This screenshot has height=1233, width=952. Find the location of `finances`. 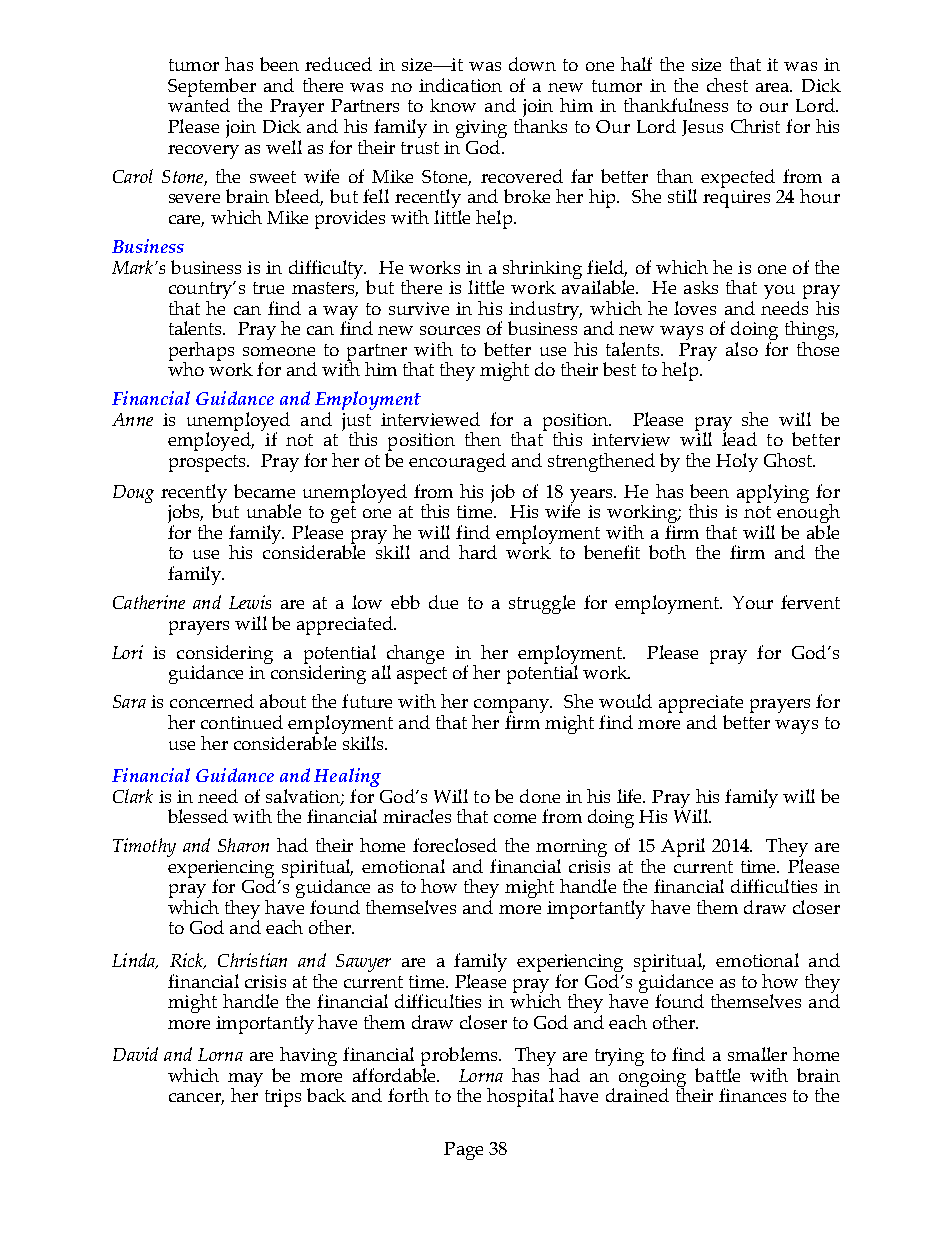

finances is located at coordinates (752, 1095).
